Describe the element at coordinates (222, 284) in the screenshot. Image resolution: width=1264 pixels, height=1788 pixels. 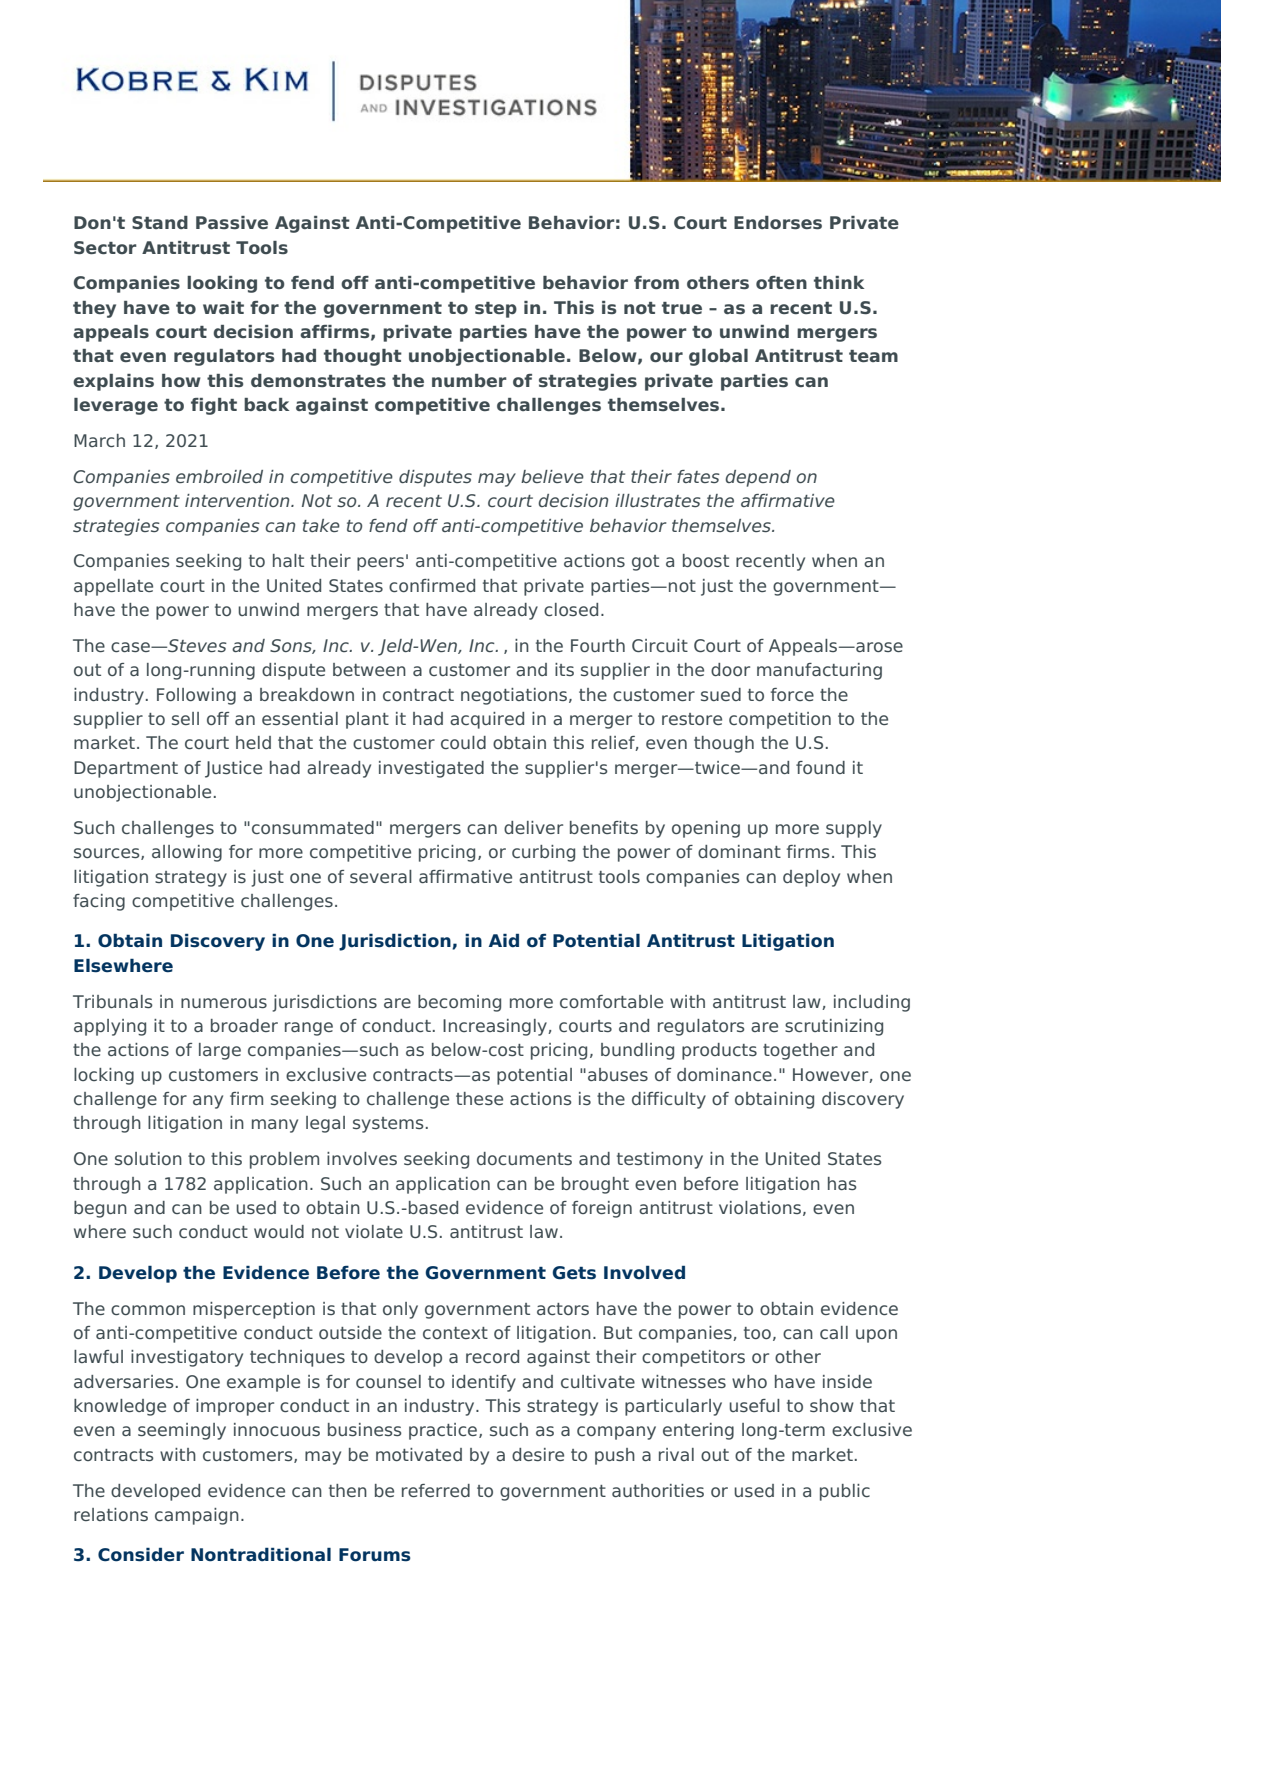
I see `looking` at that location.
